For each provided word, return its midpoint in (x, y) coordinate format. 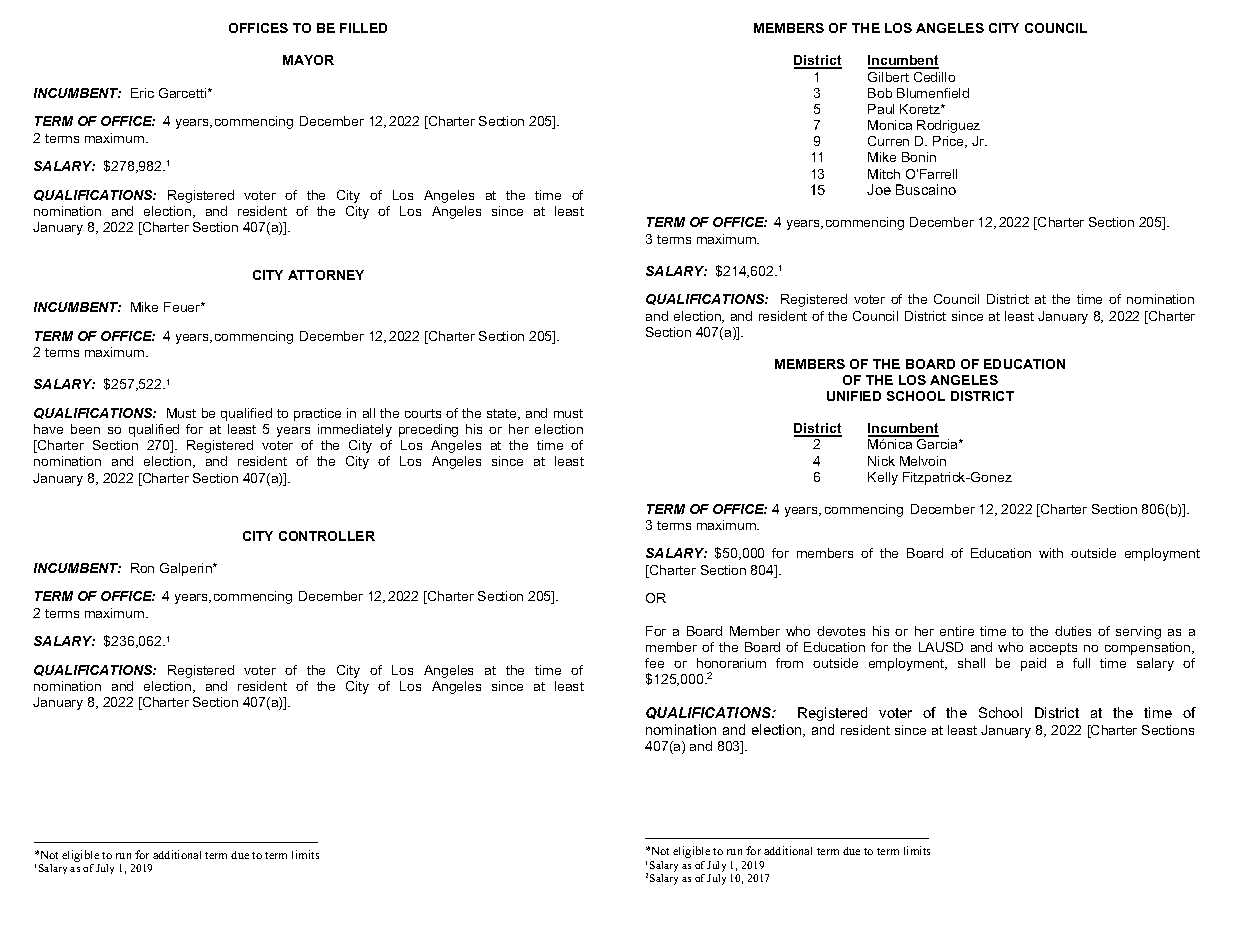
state (503, 414)
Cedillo (934, 77)
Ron (142, 568)
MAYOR (308, 60)
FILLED (363, 28)
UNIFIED (854, 396)
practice (317, 414)
